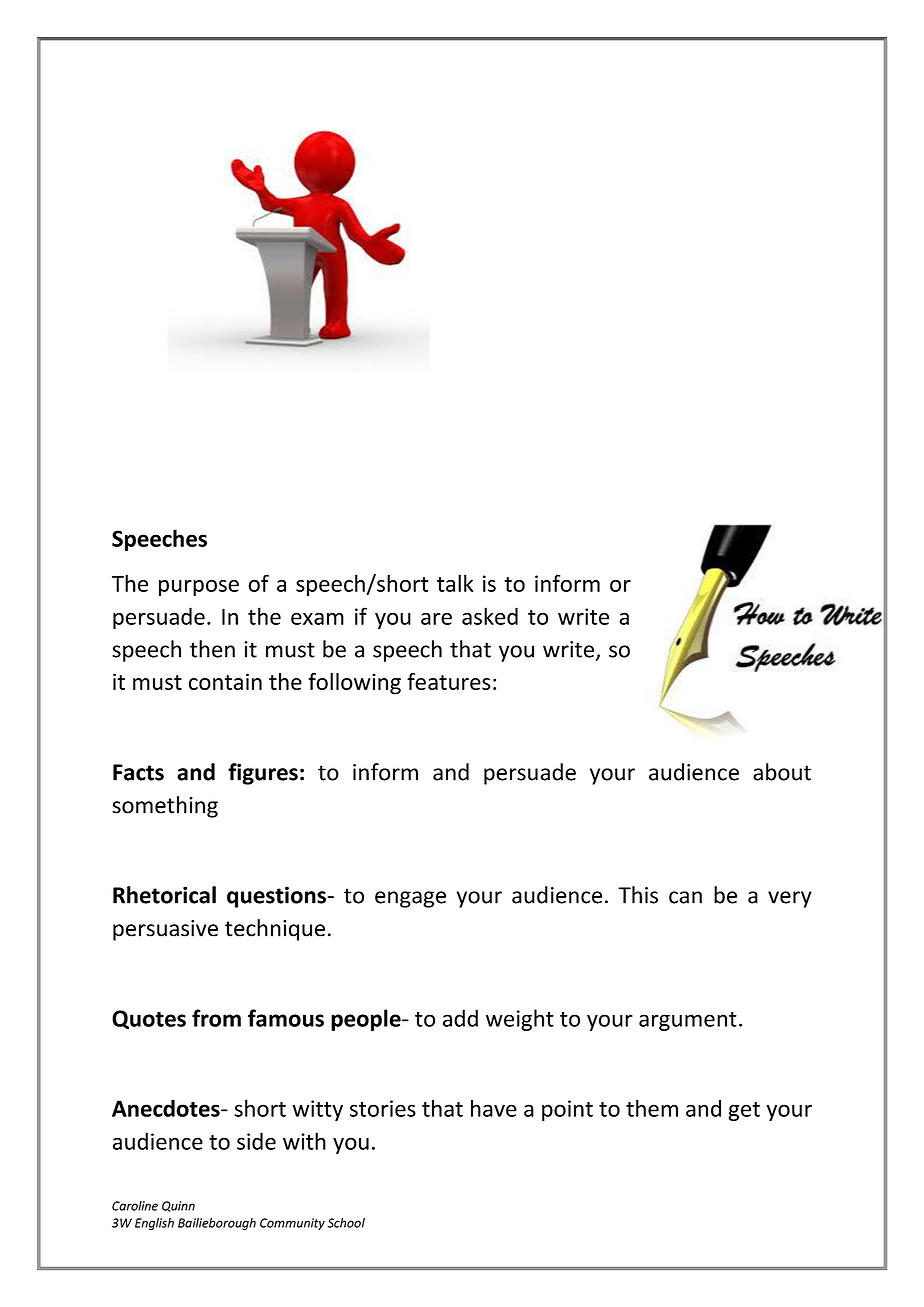 The height and width of the page is (1307, 924). What do you see at coordinates (178, 1206) in the page?
I see `Quinn` at bounding box center [178, 1206].
